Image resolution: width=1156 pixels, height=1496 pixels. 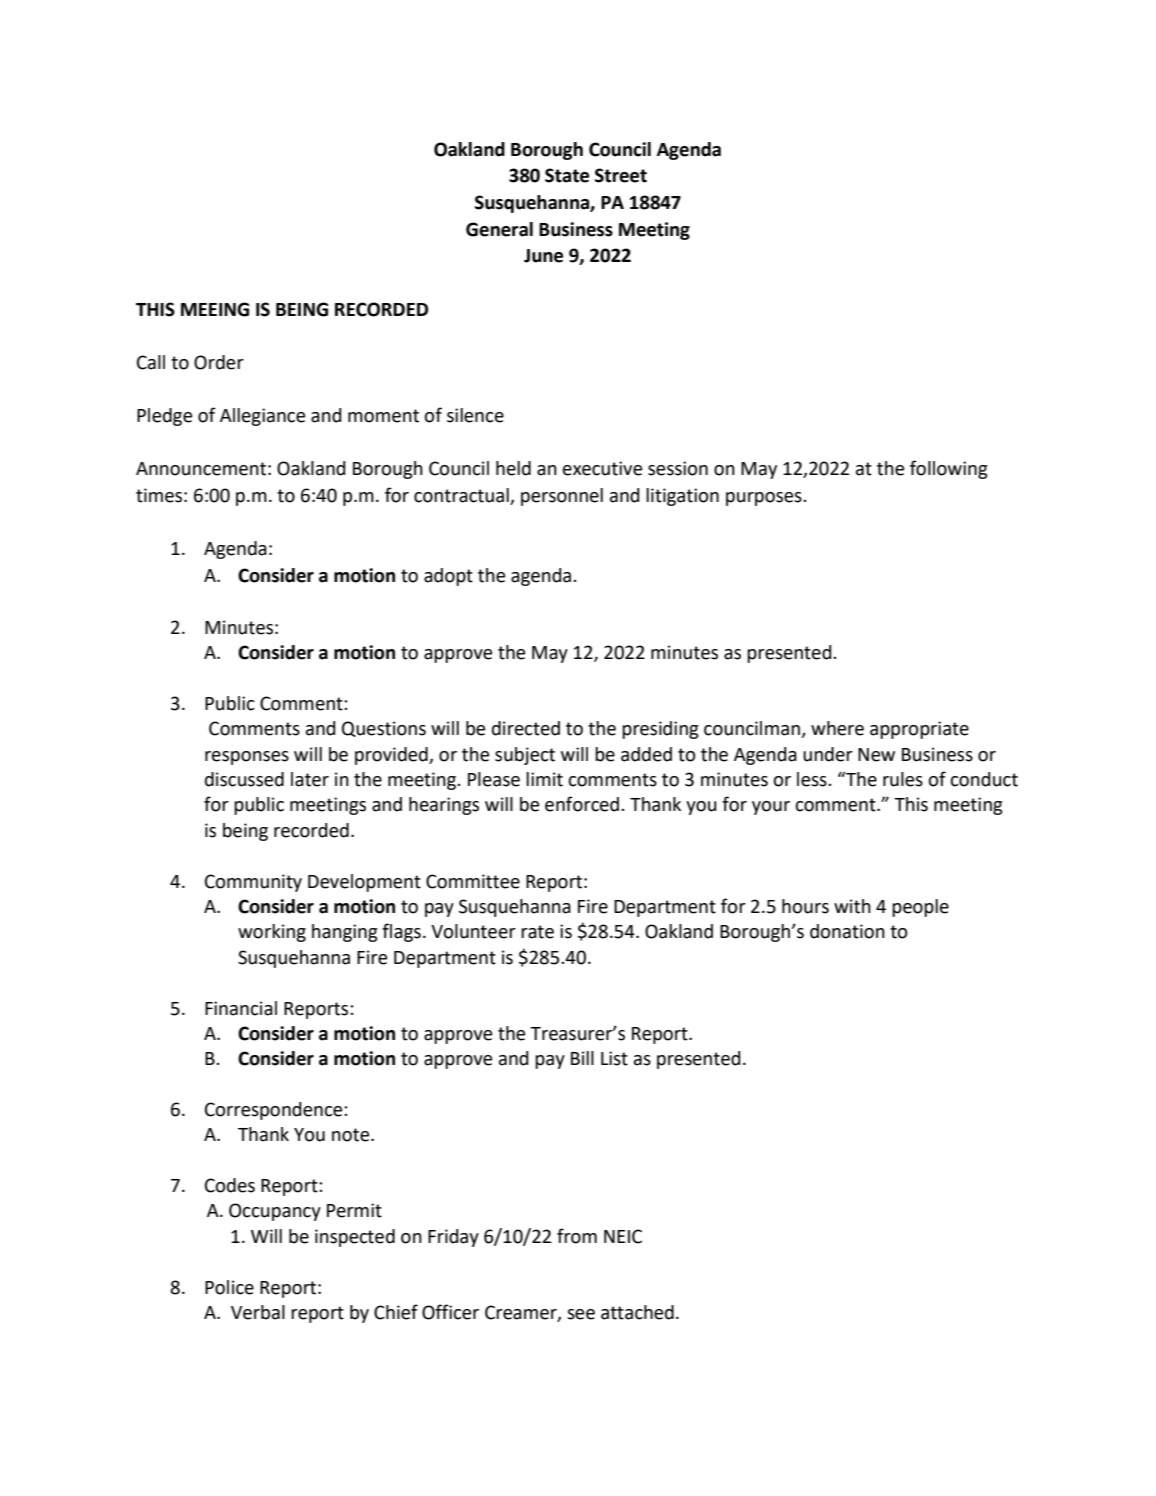 I want to click on New, so click(x=876, y=755).
